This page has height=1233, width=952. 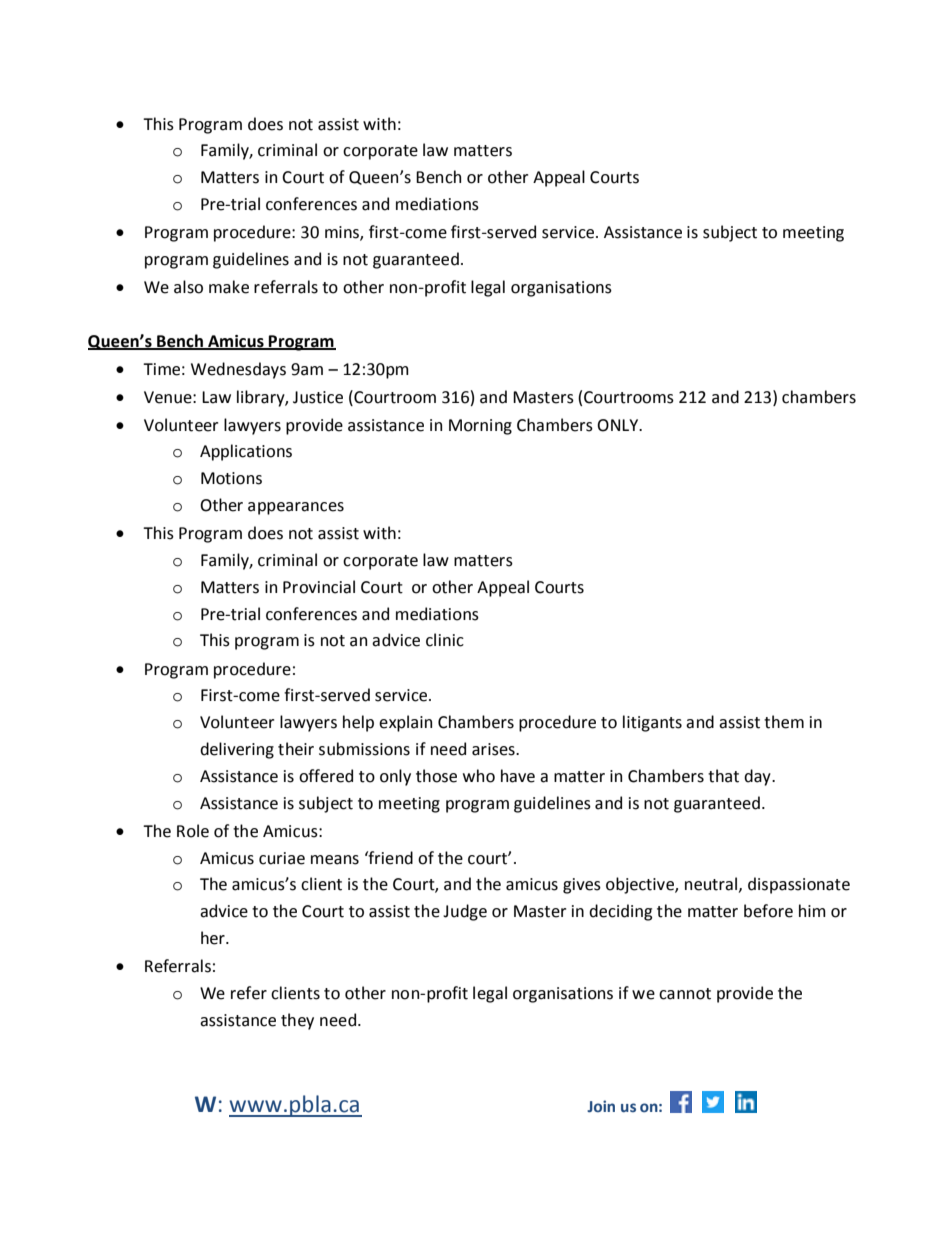 I want to click on they, so click(x=297, y=1021).
